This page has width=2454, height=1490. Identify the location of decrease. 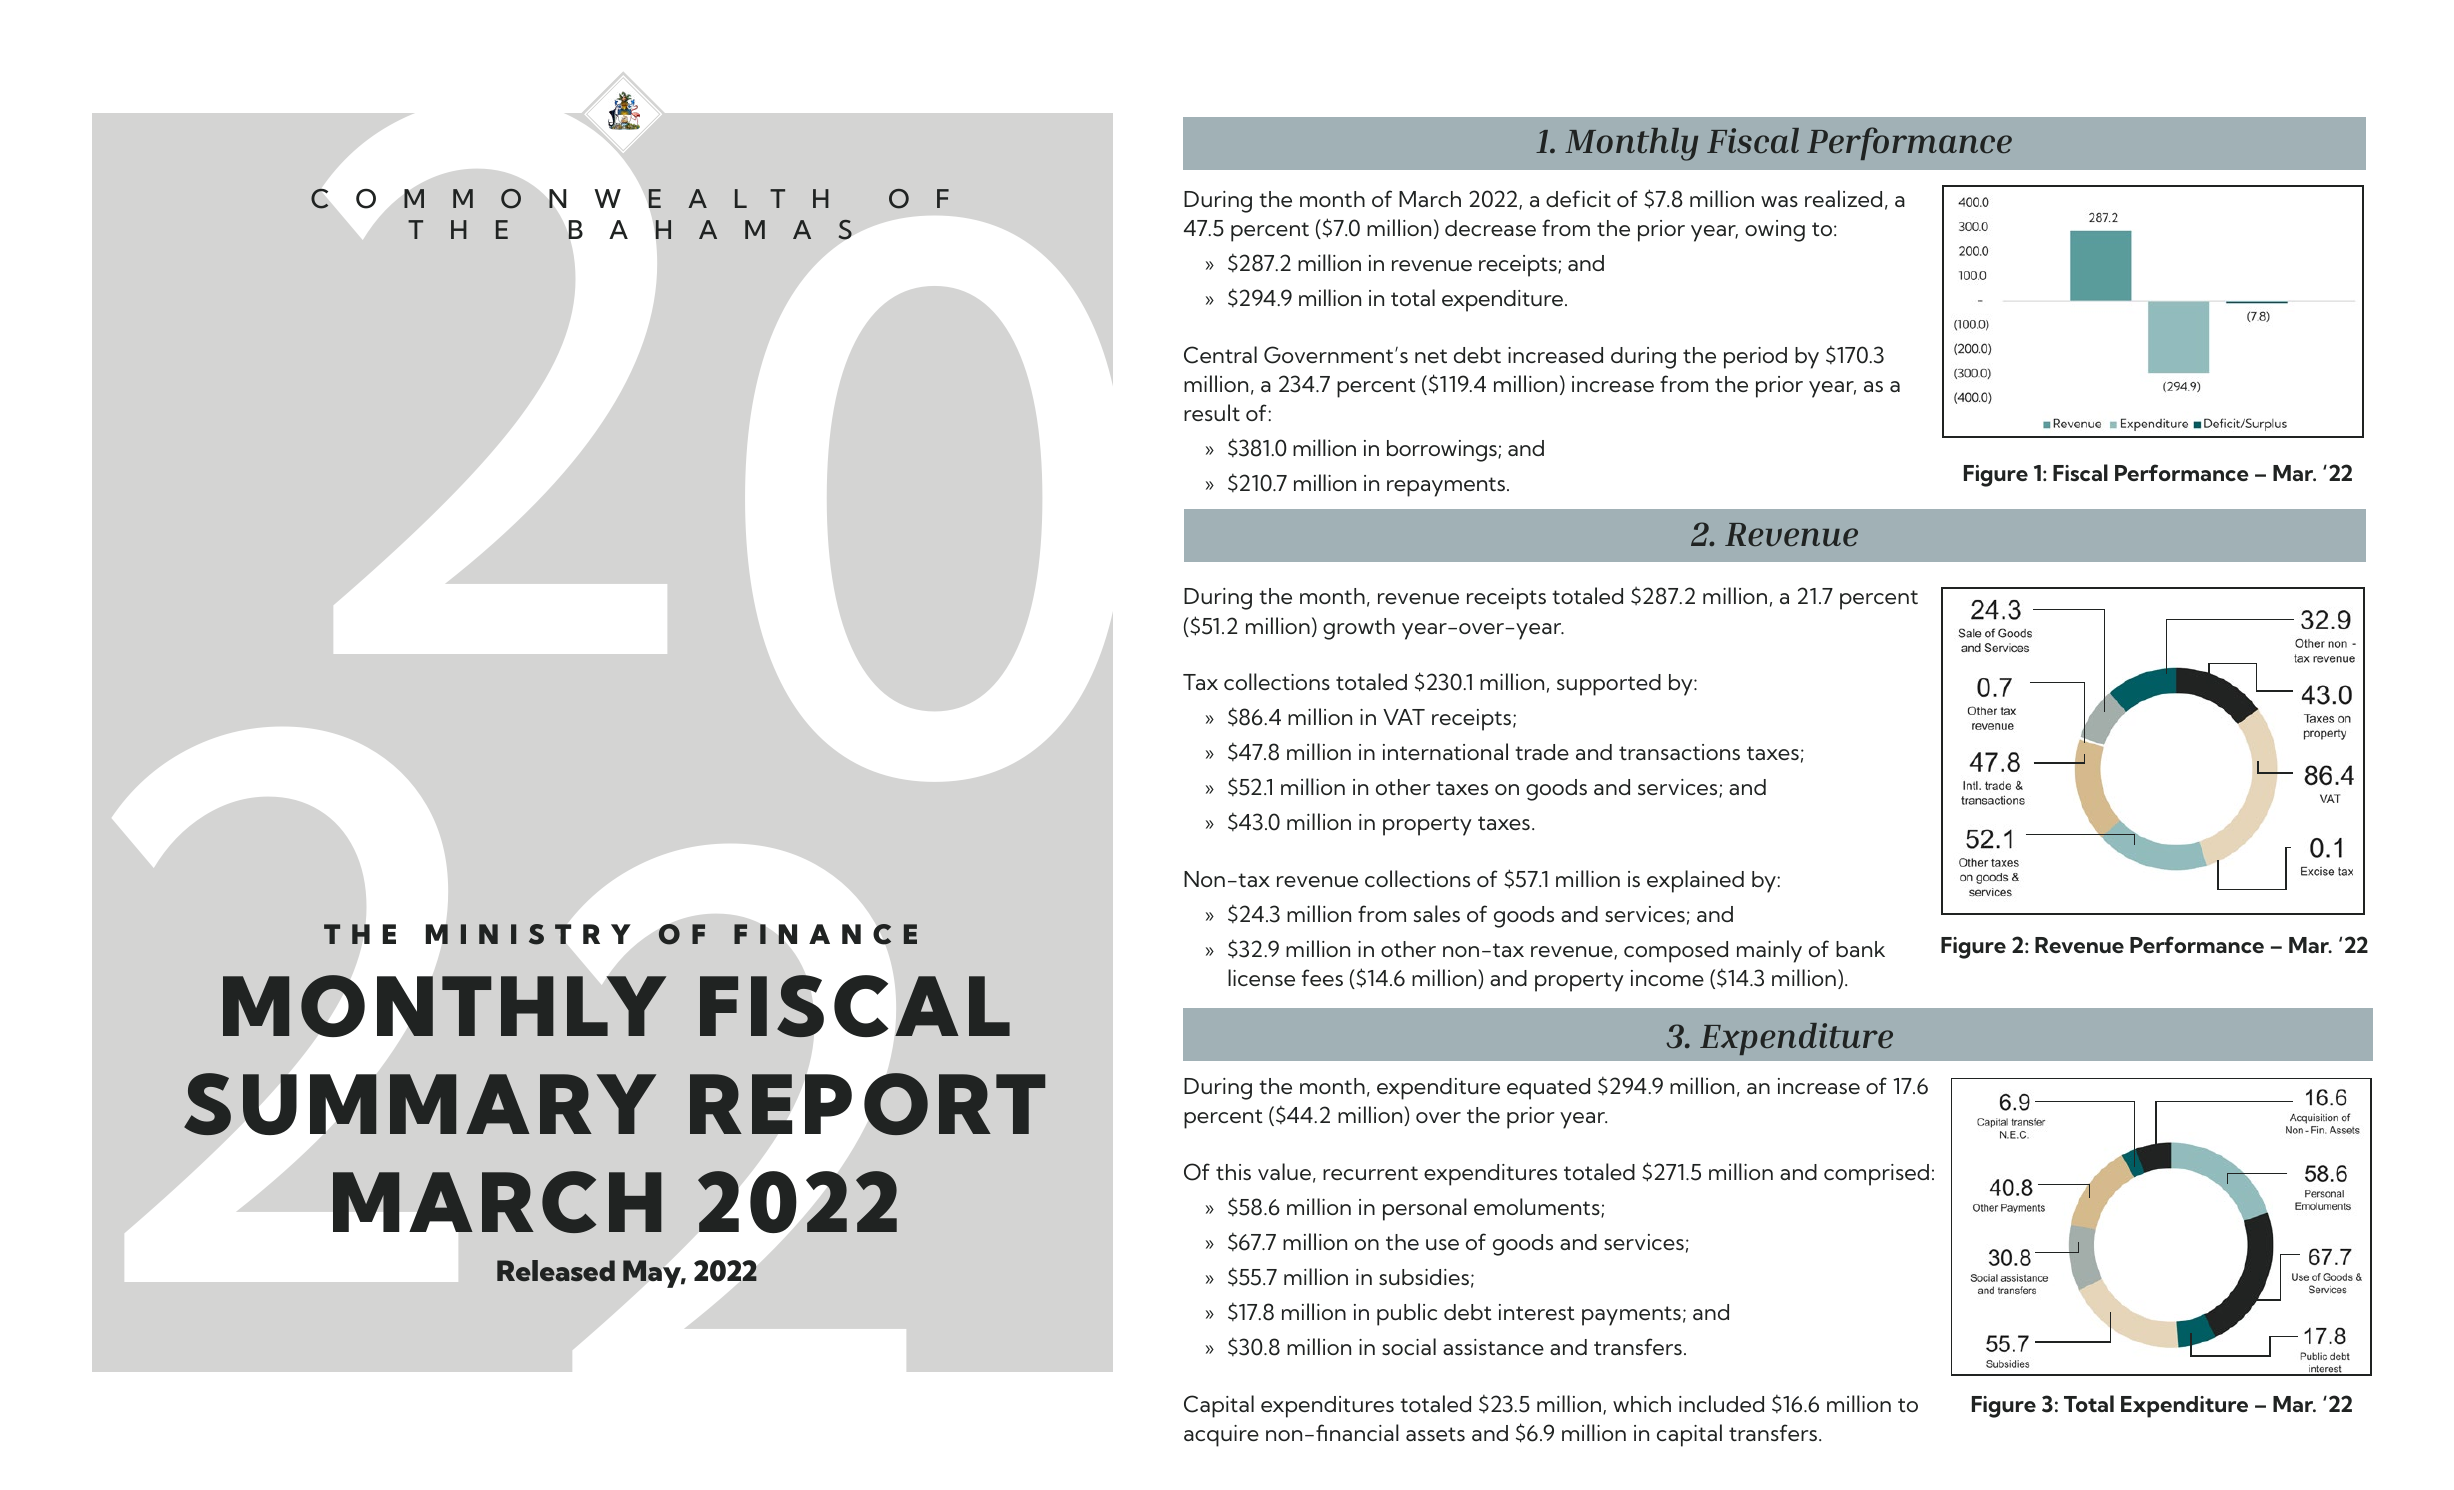
(1490, 228).
